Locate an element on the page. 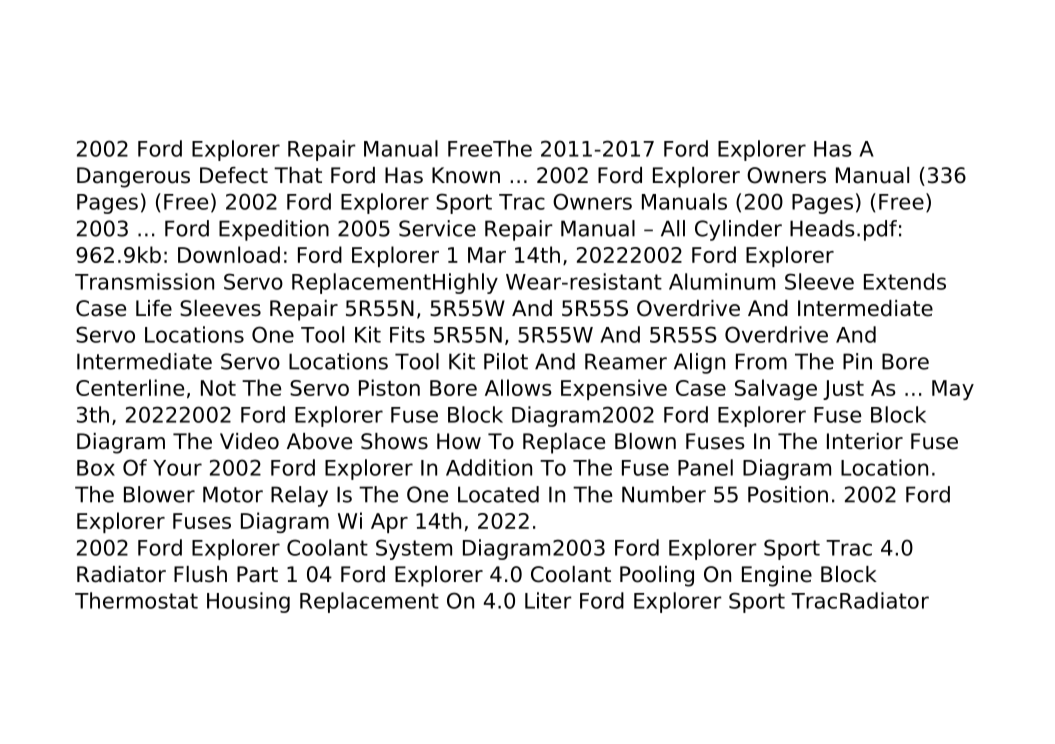 The width and height of the document is (1055, 744). Defect is located at coordinates (234, 175).
